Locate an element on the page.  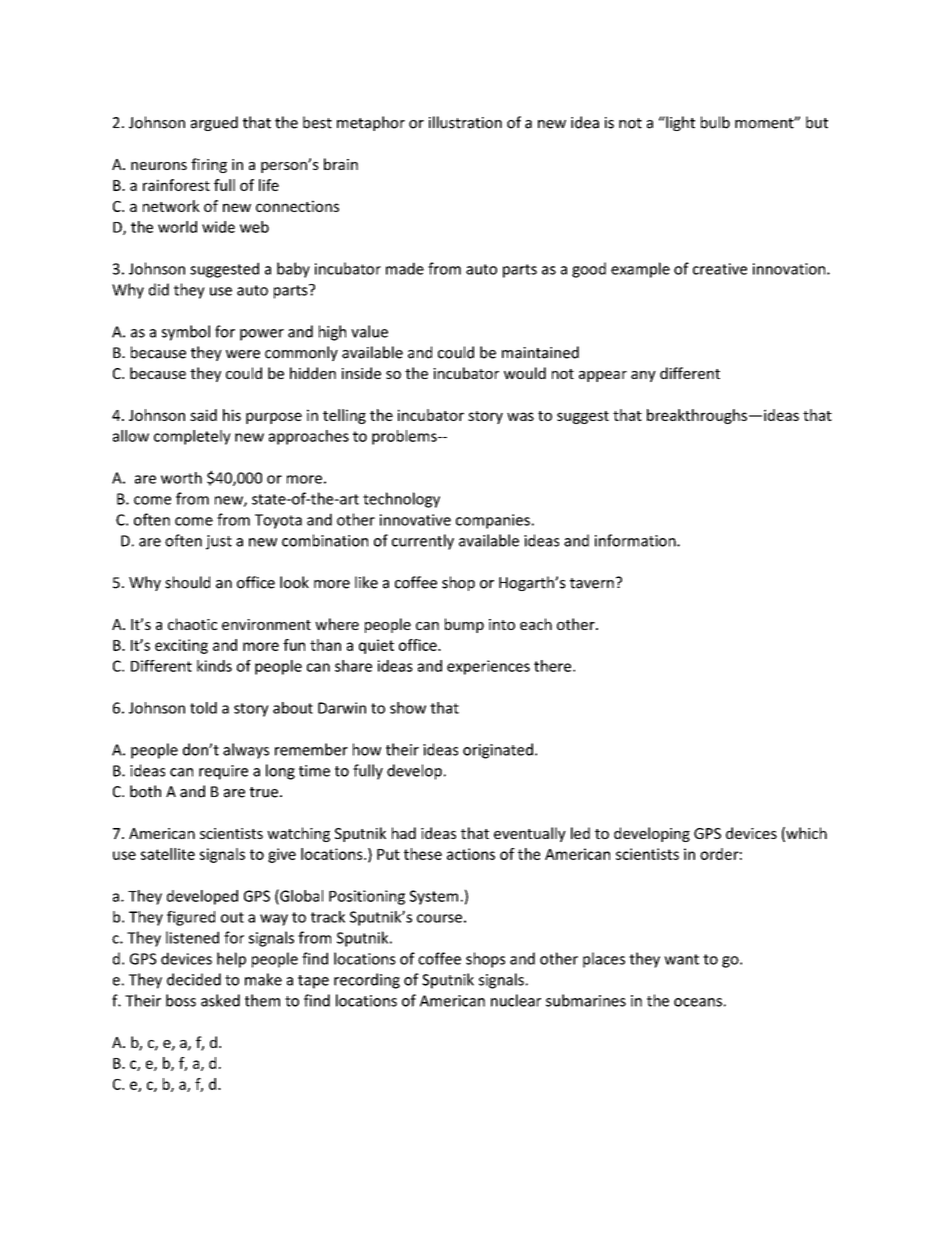
bump is located at coordinates (464, 625).
